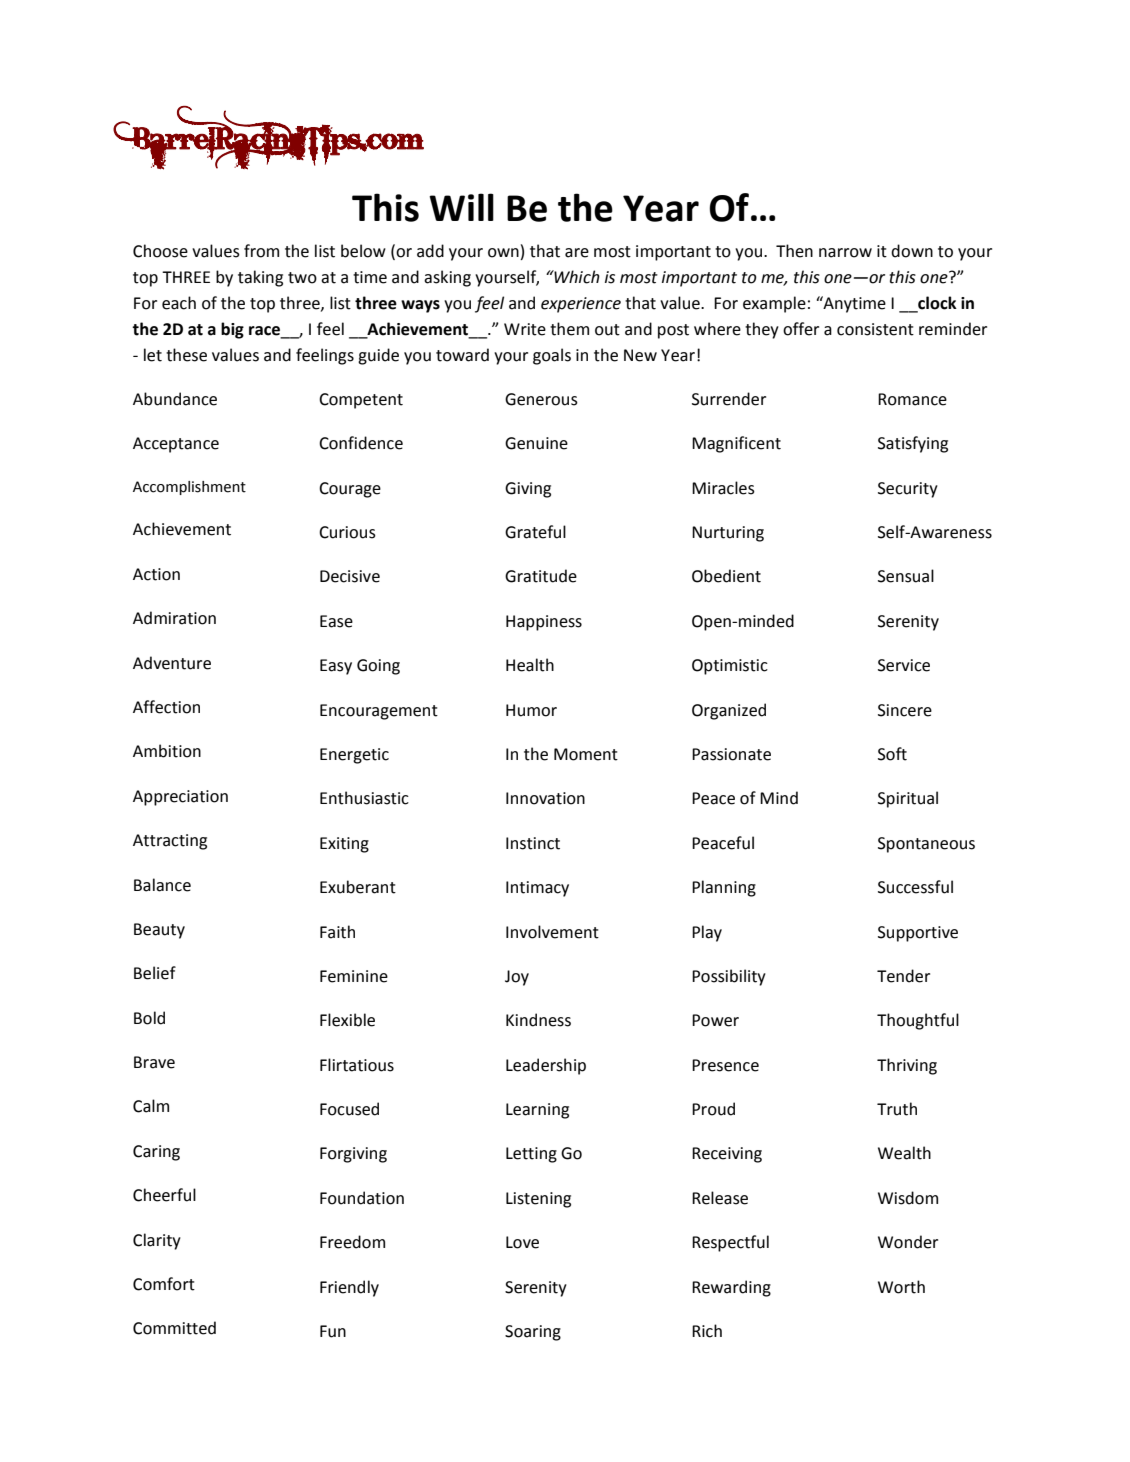 This screenshot has height=1462, width=1130. What do you see at coordinates (149, 1018) in the screenshot?
I see `Bold` at bounding box center [149, 1018].
